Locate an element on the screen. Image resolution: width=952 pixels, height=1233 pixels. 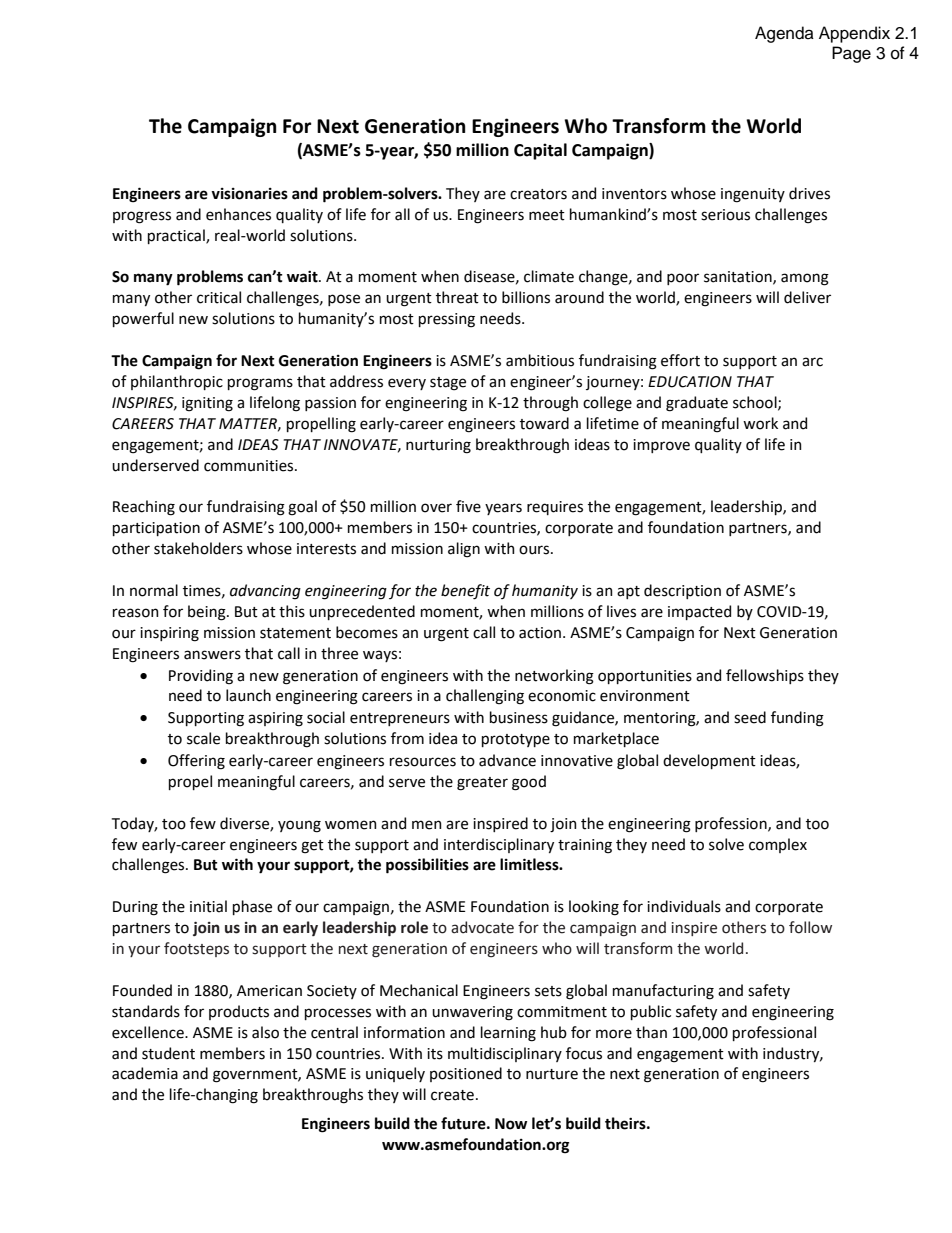
seed is located at coordinates (750, 717).
